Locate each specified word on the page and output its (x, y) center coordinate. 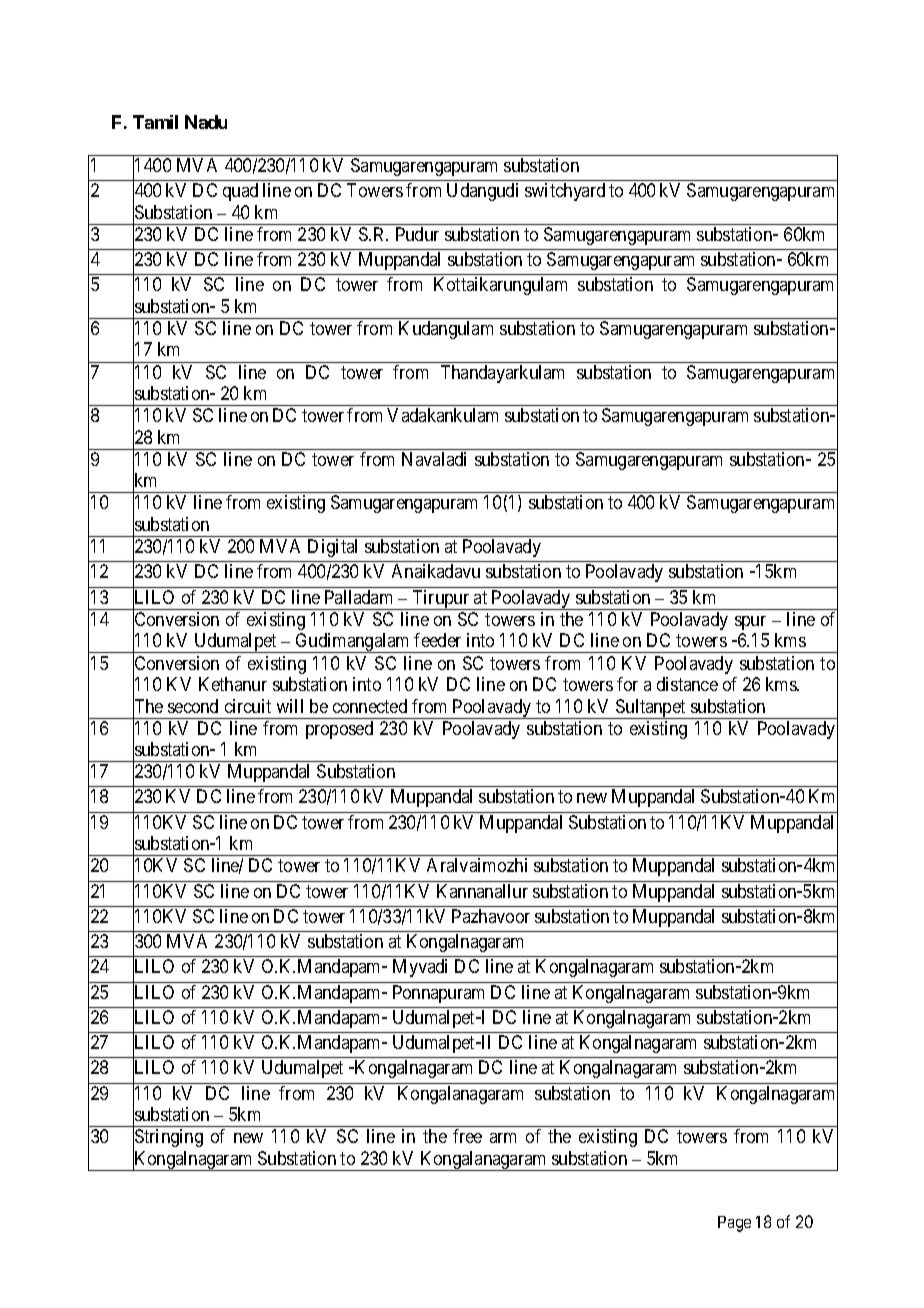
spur (750, 623)
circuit (248, 706)
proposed (339, 730)
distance (687, 684)
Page (734, 1224)
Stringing (168, 1139)
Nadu (206, 122)
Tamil (155, 122)
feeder (437, 640)
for (627, 684)
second (193, 706)
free (467, 1136)
